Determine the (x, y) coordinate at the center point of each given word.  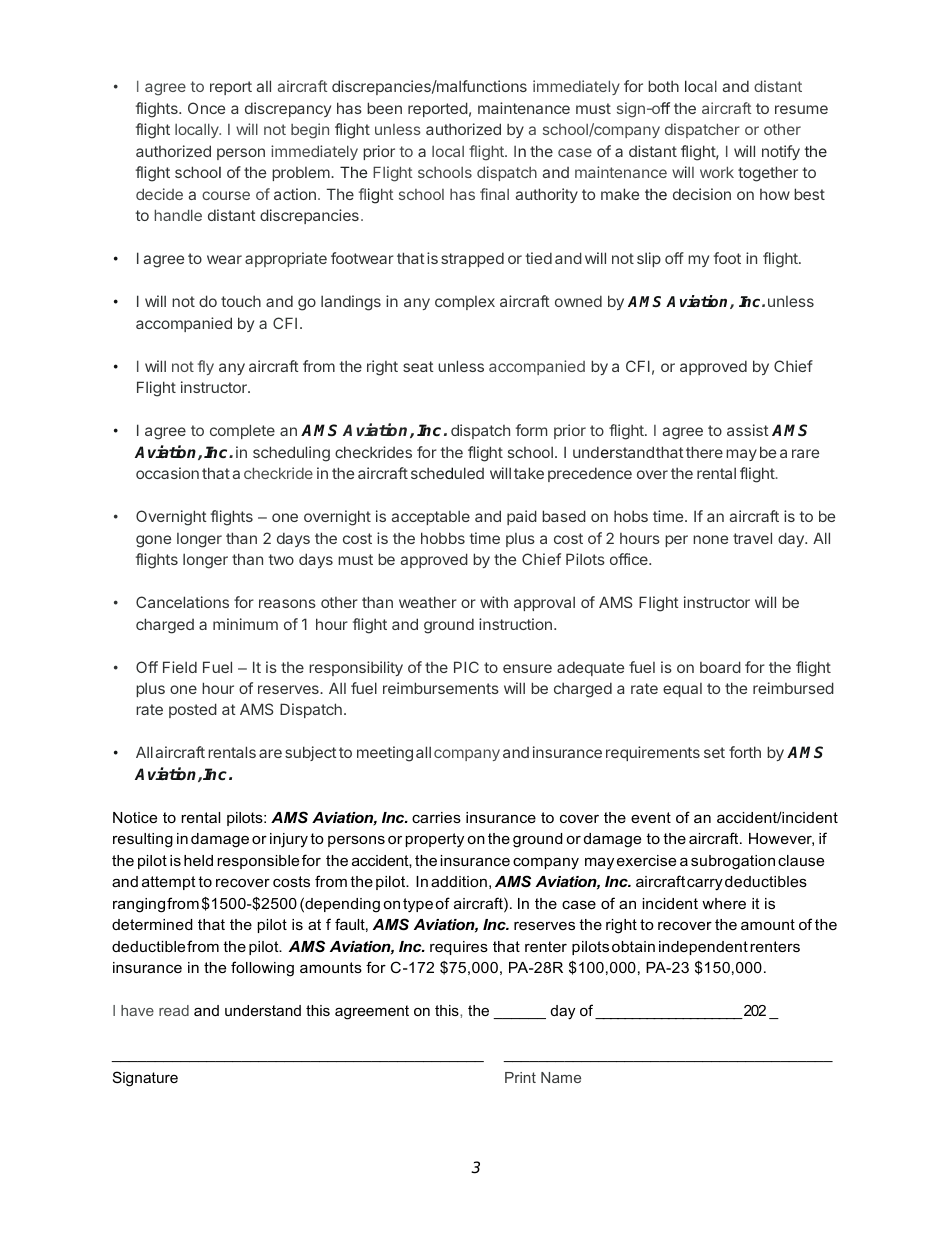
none (710, 539)
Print (520, 1077)
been (384, 108)
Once (206, 108)
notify (781, 152)
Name (561, 1077)
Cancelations (182, 602)
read (174, 1010)
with (494, 602)
